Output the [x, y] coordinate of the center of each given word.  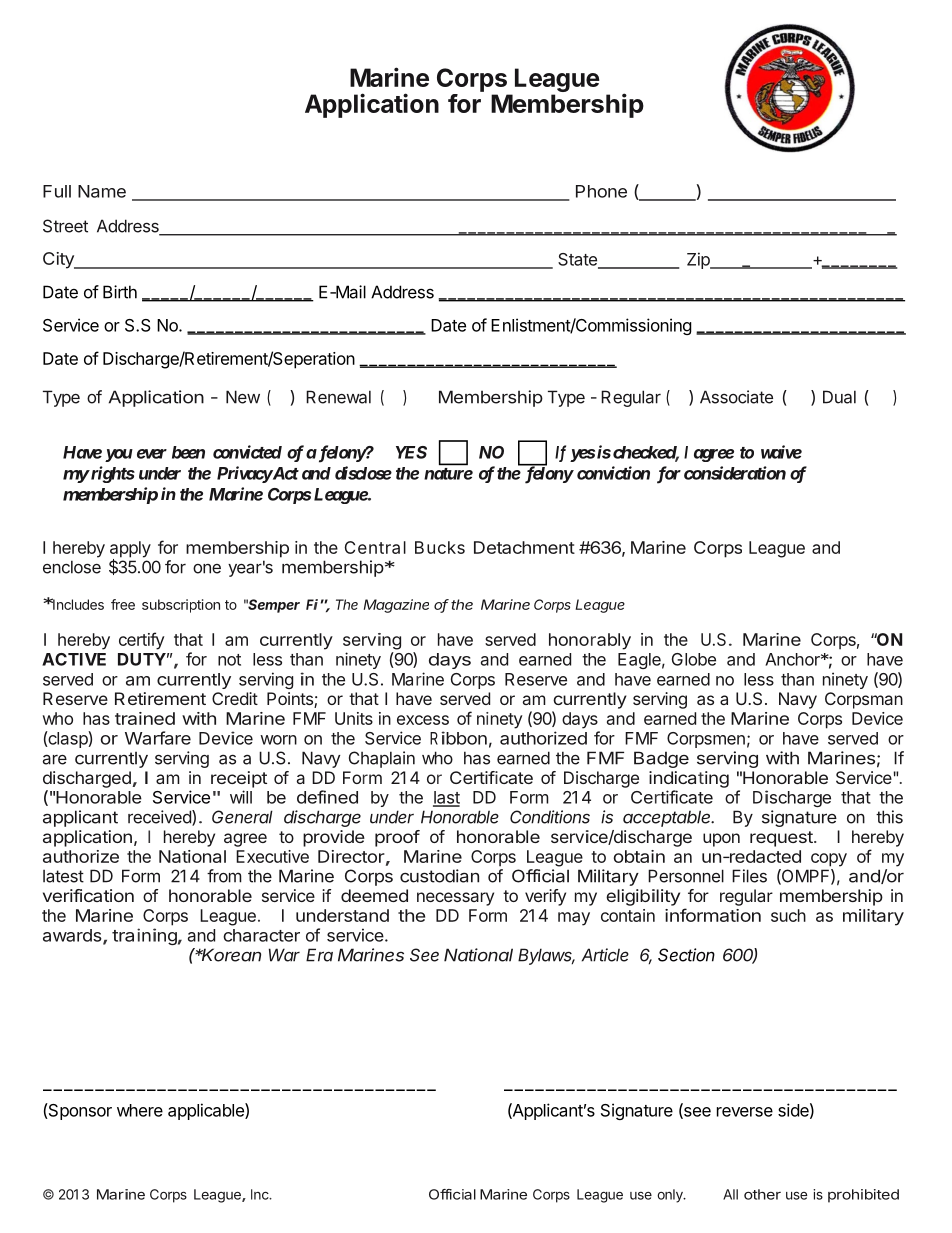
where [140, 1110]
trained [145, 718]
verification [88, 895]
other [762, 1194]
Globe [694, 659]
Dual [839, 397]
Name [102, 191]
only [671, 1196]
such [788, 915]
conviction [613, 473]
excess [423, 720]
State [578, 260]
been [188, 452]
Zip [699, 260]
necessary [455, 899]
